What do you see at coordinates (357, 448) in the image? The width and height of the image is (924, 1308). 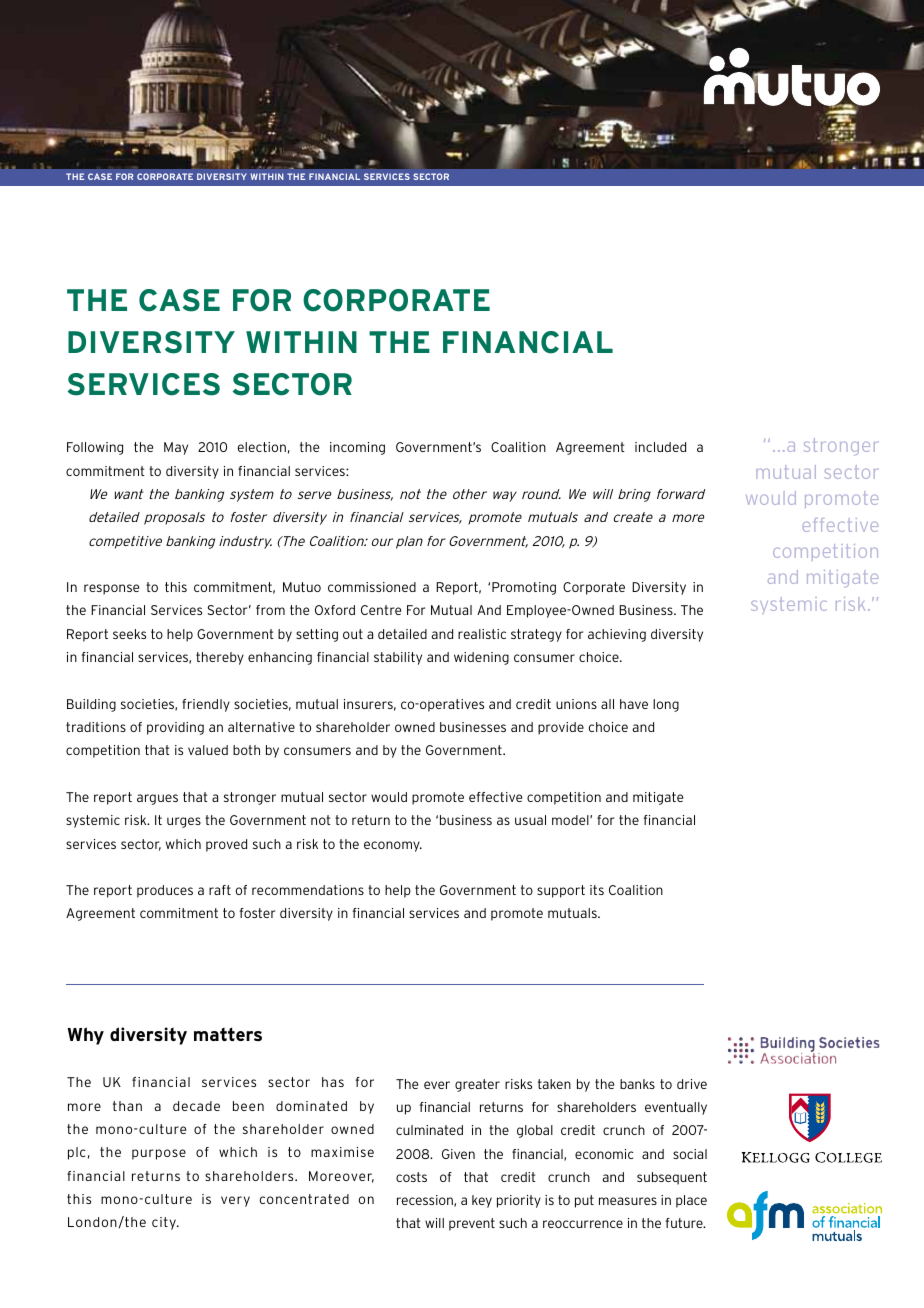 I see `incoming` at bounding box center [357, 448].
